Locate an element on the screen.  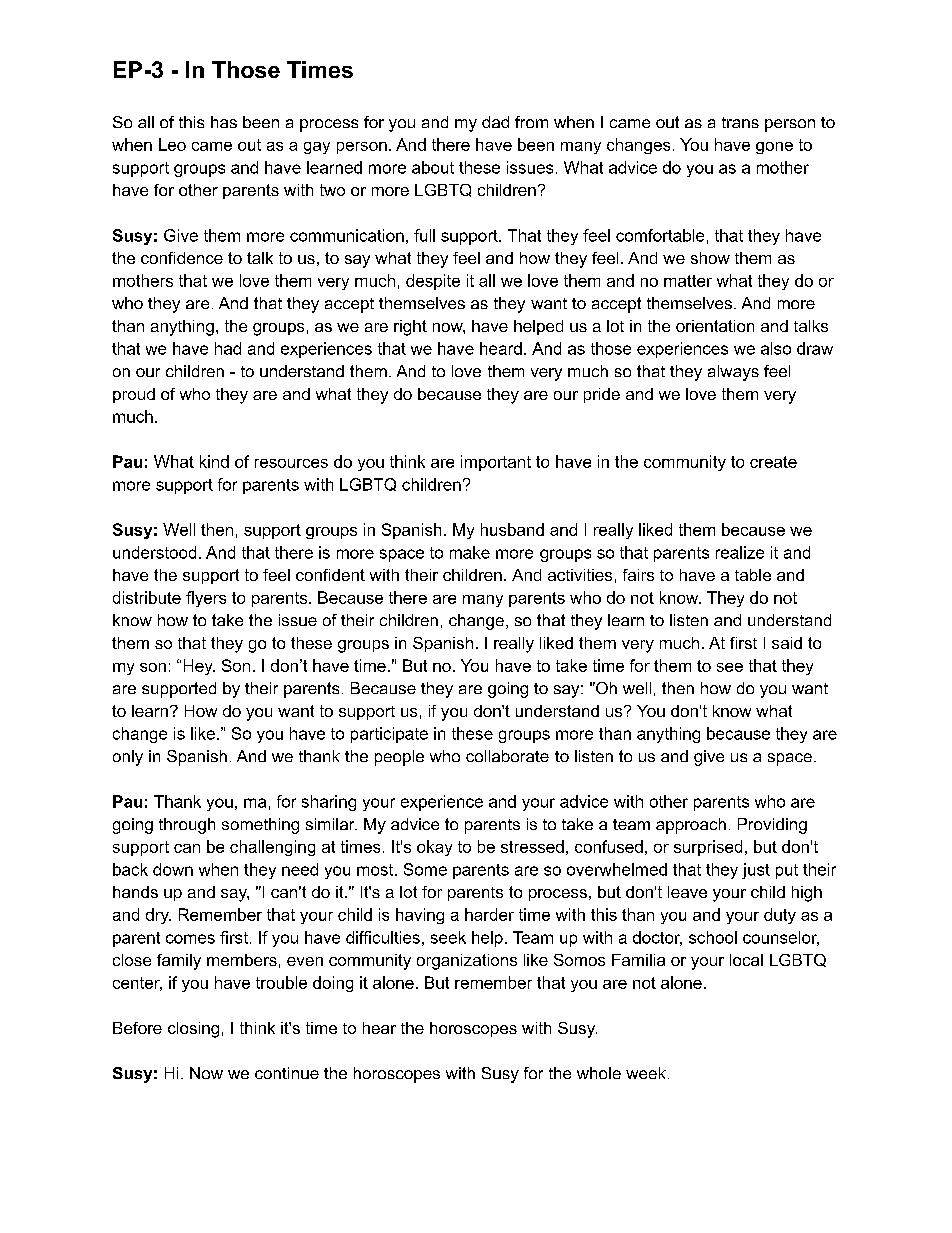
closing is located at coordinates (193, 1030).
